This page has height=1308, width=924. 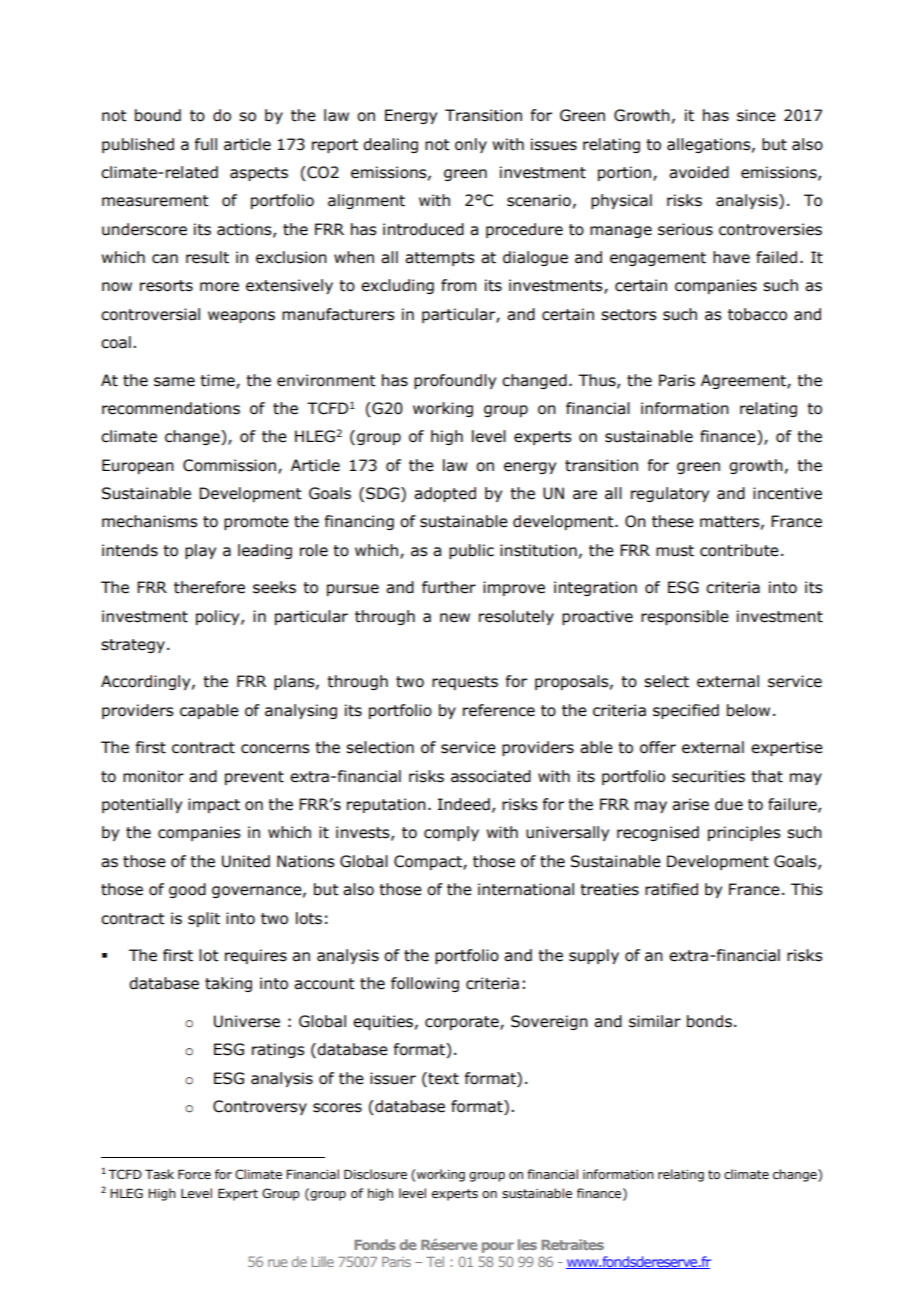 What do you see at coordinates (194, 1174) in the page?
I see `Force` at bounding box center [194, 1174].
